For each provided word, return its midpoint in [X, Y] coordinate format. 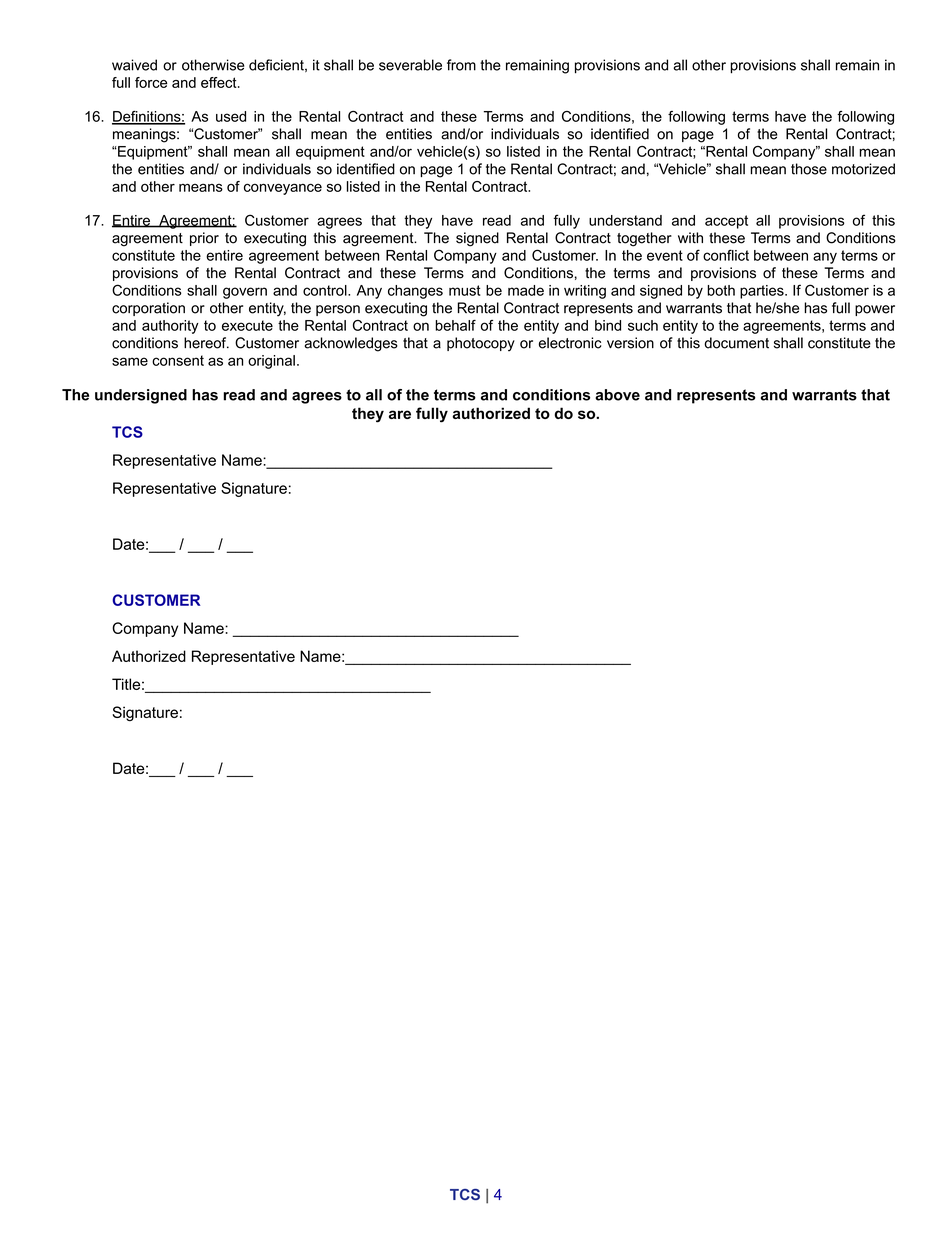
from [461, 65]
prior [204, 239]
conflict [726, 255]
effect [220, 82]
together [644, 239]
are [400, 414]
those [809, 169]
